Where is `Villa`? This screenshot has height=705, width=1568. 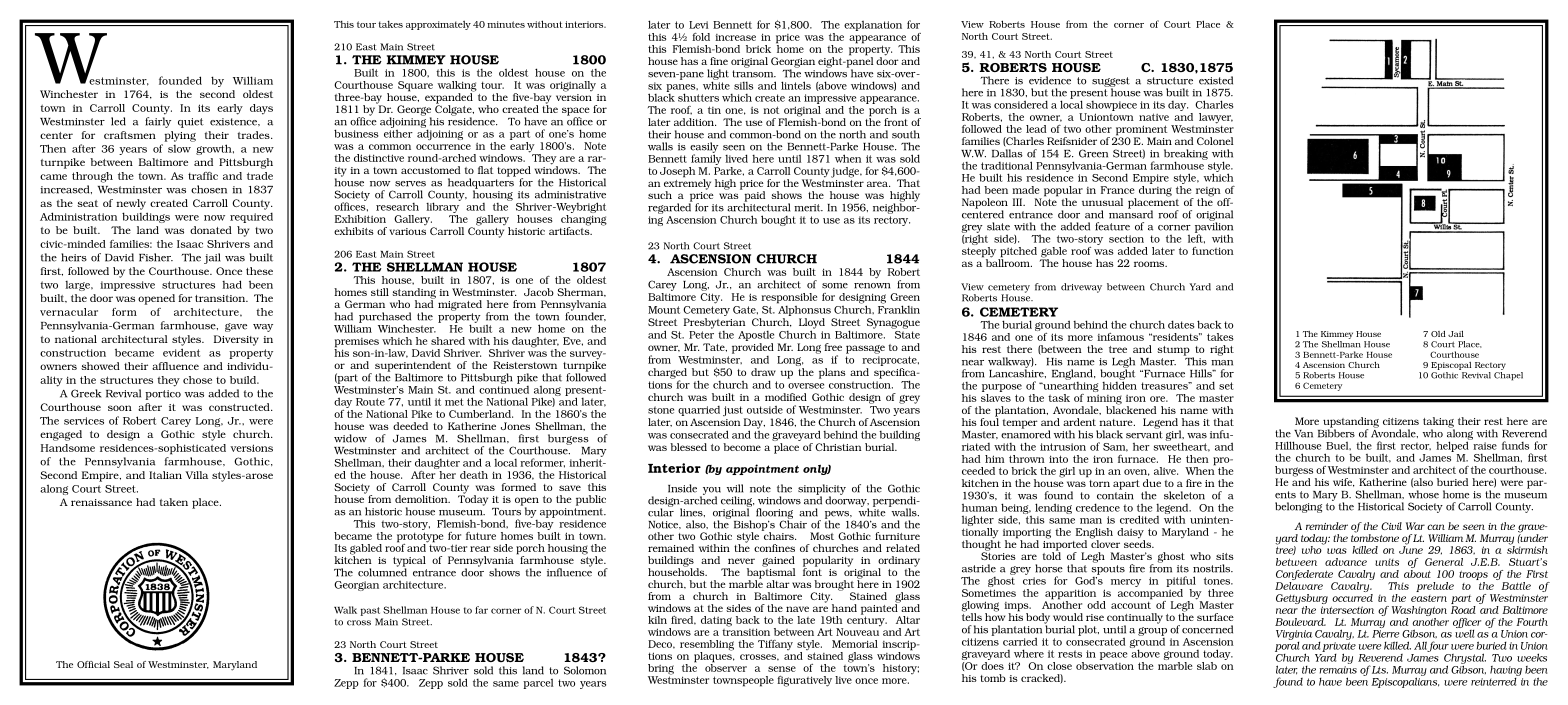
Villa is located at coordinates (196, 475).
